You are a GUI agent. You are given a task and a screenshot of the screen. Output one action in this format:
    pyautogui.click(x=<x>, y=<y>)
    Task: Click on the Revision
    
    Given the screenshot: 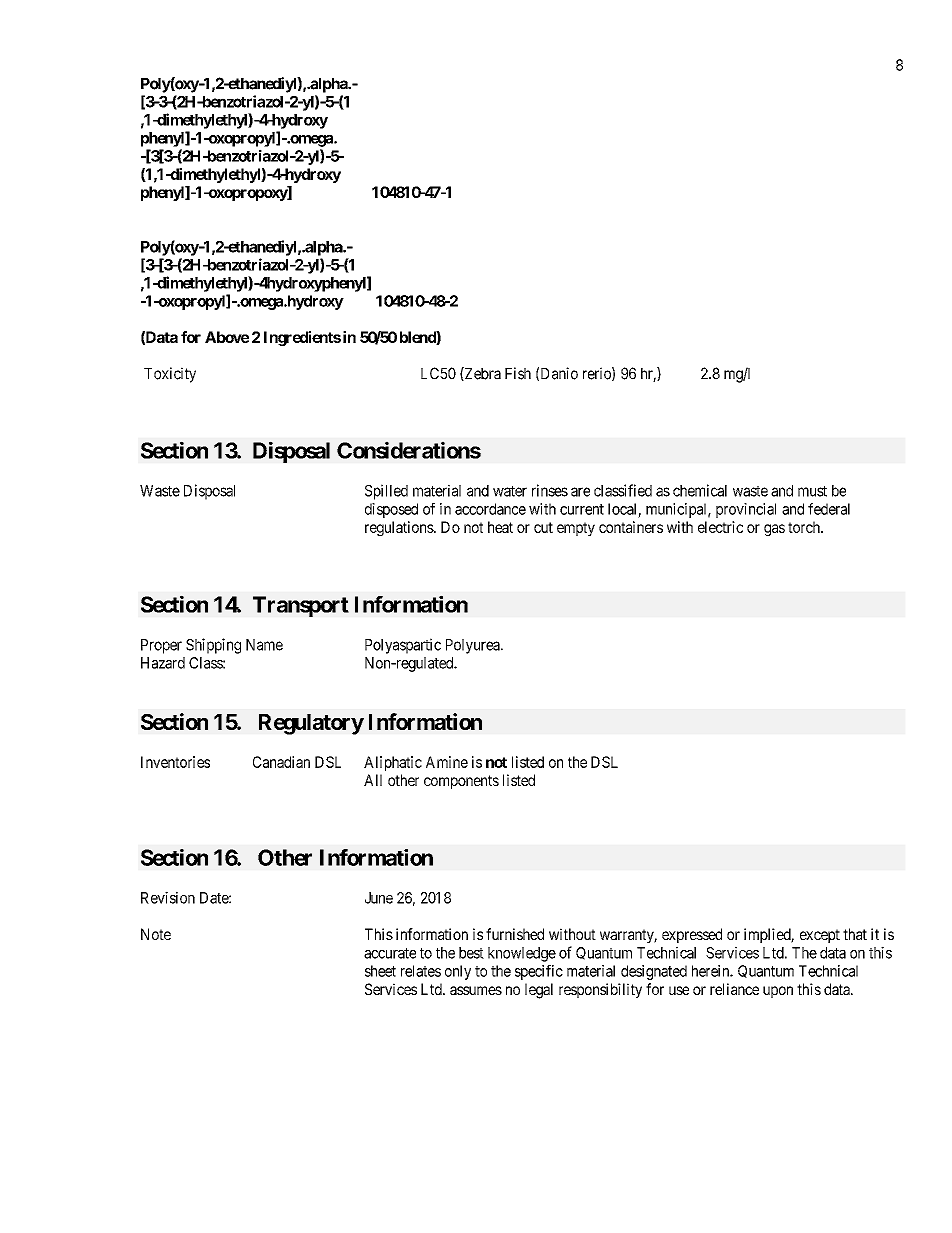 What is the action you would take?
    pyautogui.click(x=168, y=897)
